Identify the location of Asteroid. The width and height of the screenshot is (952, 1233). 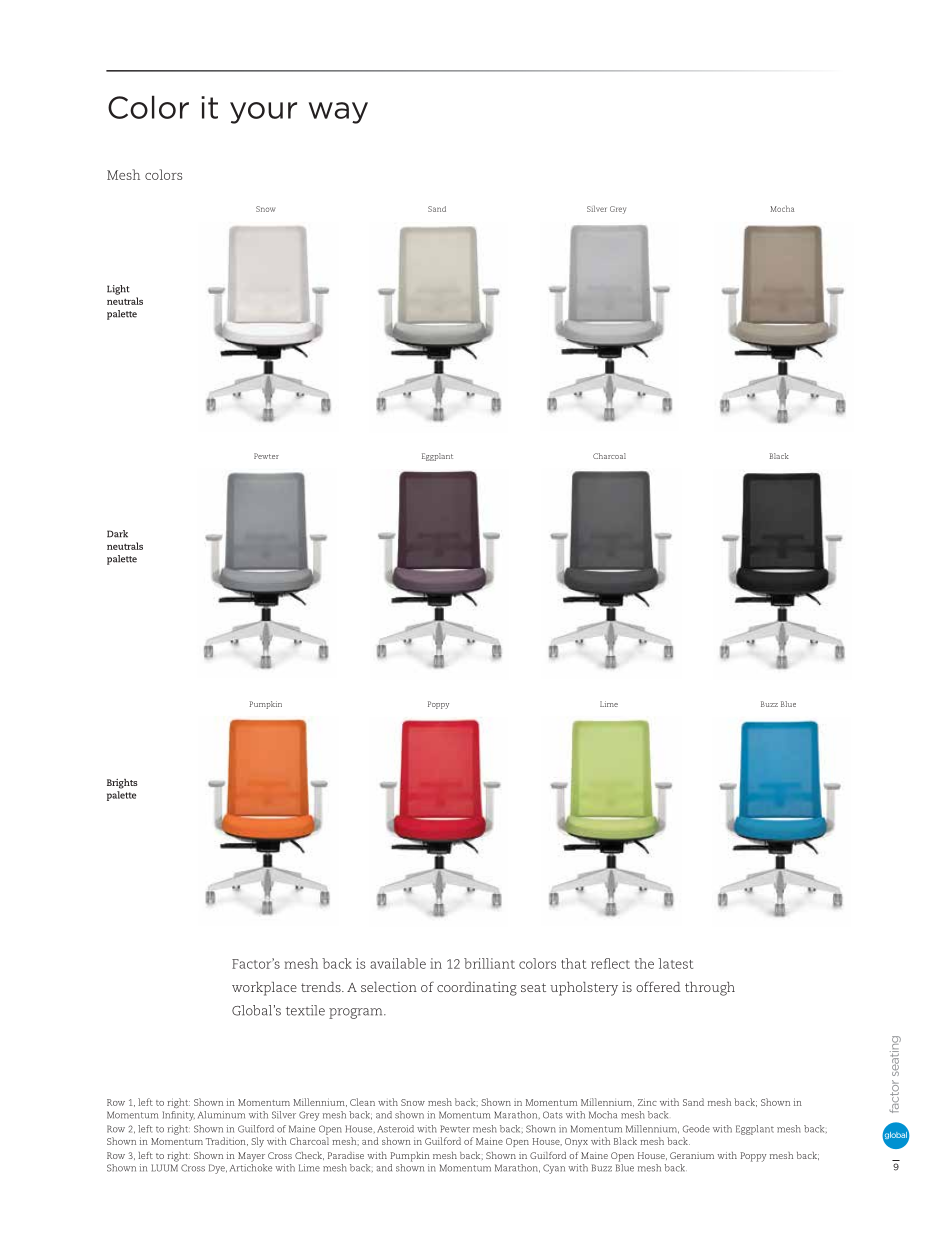
(395, 1129).
